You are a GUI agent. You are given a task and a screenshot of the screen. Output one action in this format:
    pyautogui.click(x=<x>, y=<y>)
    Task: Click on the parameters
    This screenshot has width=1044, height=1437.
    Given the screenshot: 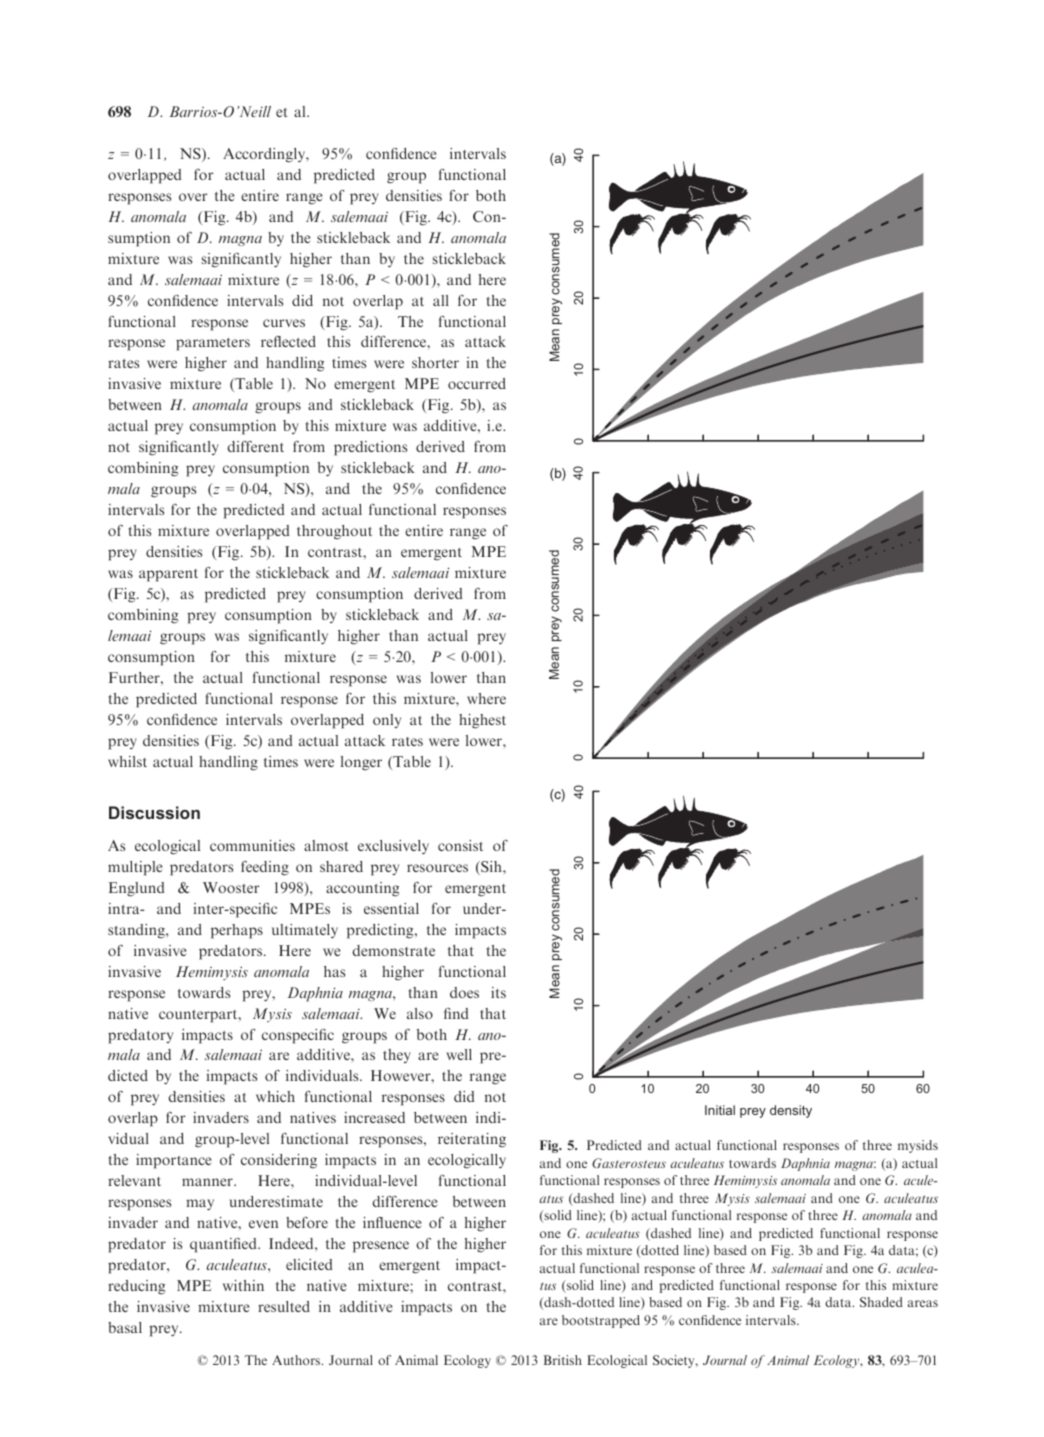 What is the action you would take?
    pyautogui.click(x=213, y=344)
